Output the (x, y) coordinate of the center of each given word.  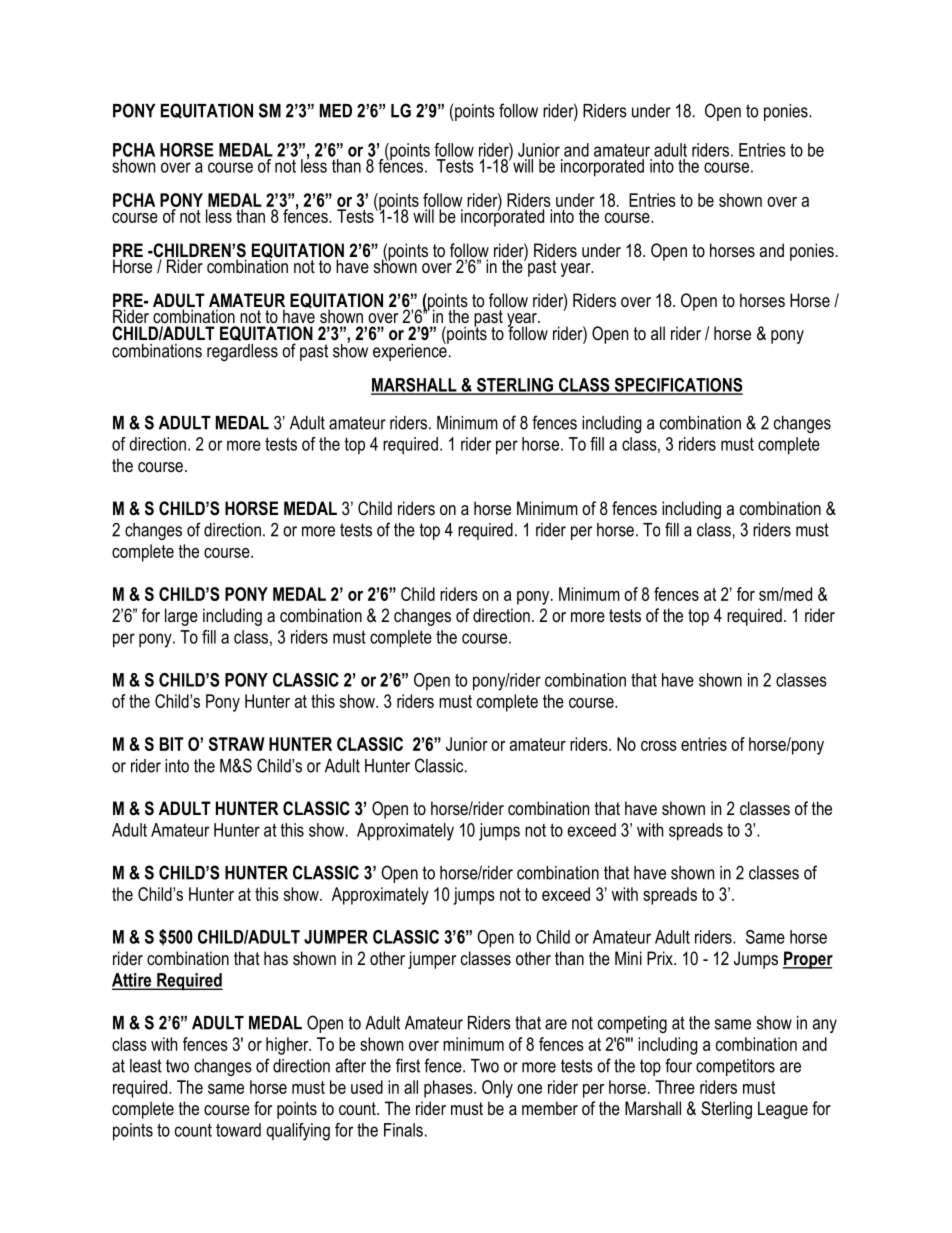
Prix (661, 958)
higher (288, 1046)
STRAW (237, 744)
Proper (808, 960)
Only (497, 1089)
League (783, 1110)
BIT (172, 744)
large (181, 617)
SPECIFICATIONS (677, 386)
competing (632, 1024)
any (825, 1026)
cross (659, 746)
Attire (133, 981)
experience (411, 351)
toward (238, 1130)
